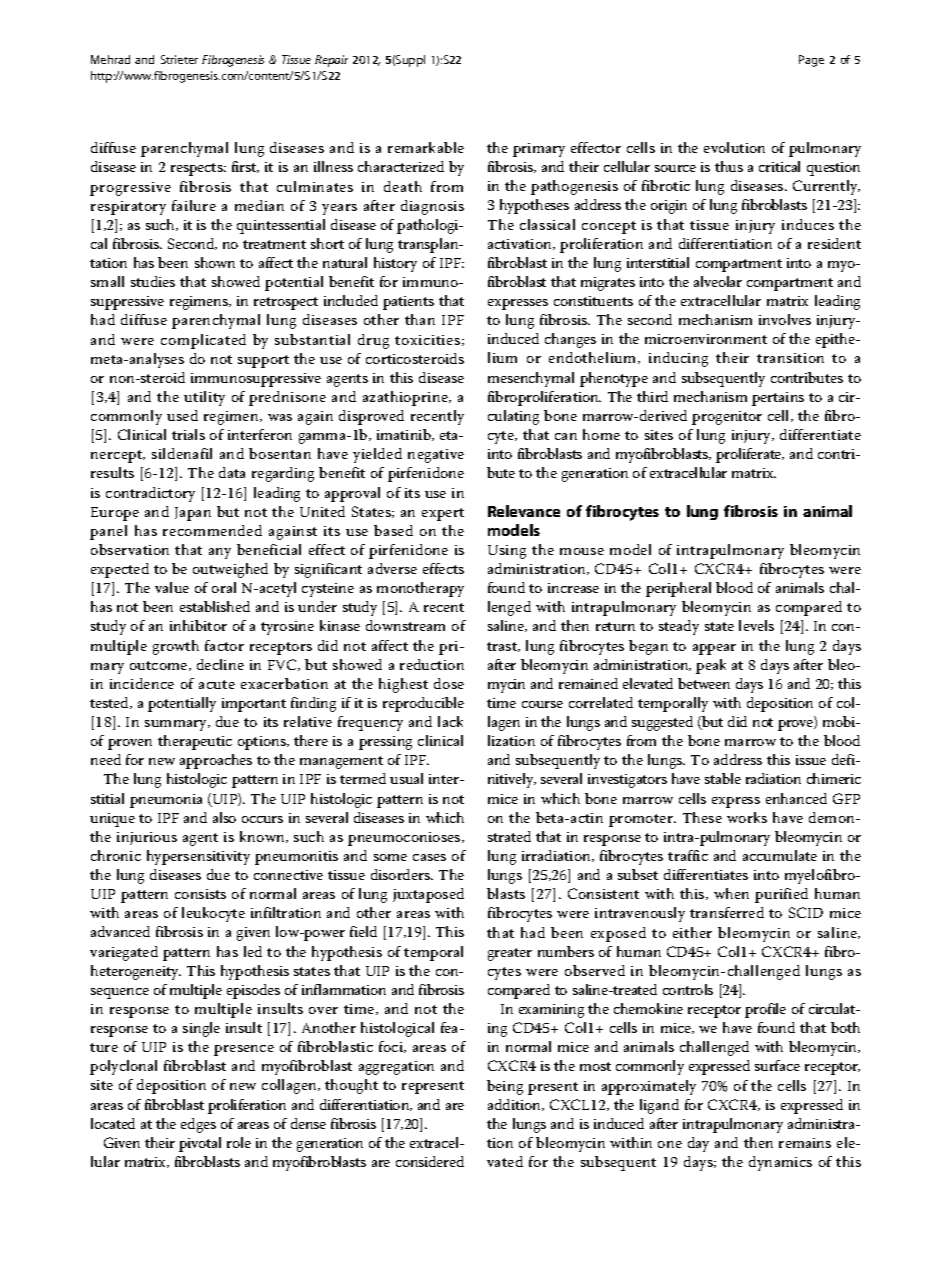 Image resolution: width=952 pixels, height=1270 pixels. Describe the element at coordinates (216, 761) in the page. I see `approaches` at that location.
